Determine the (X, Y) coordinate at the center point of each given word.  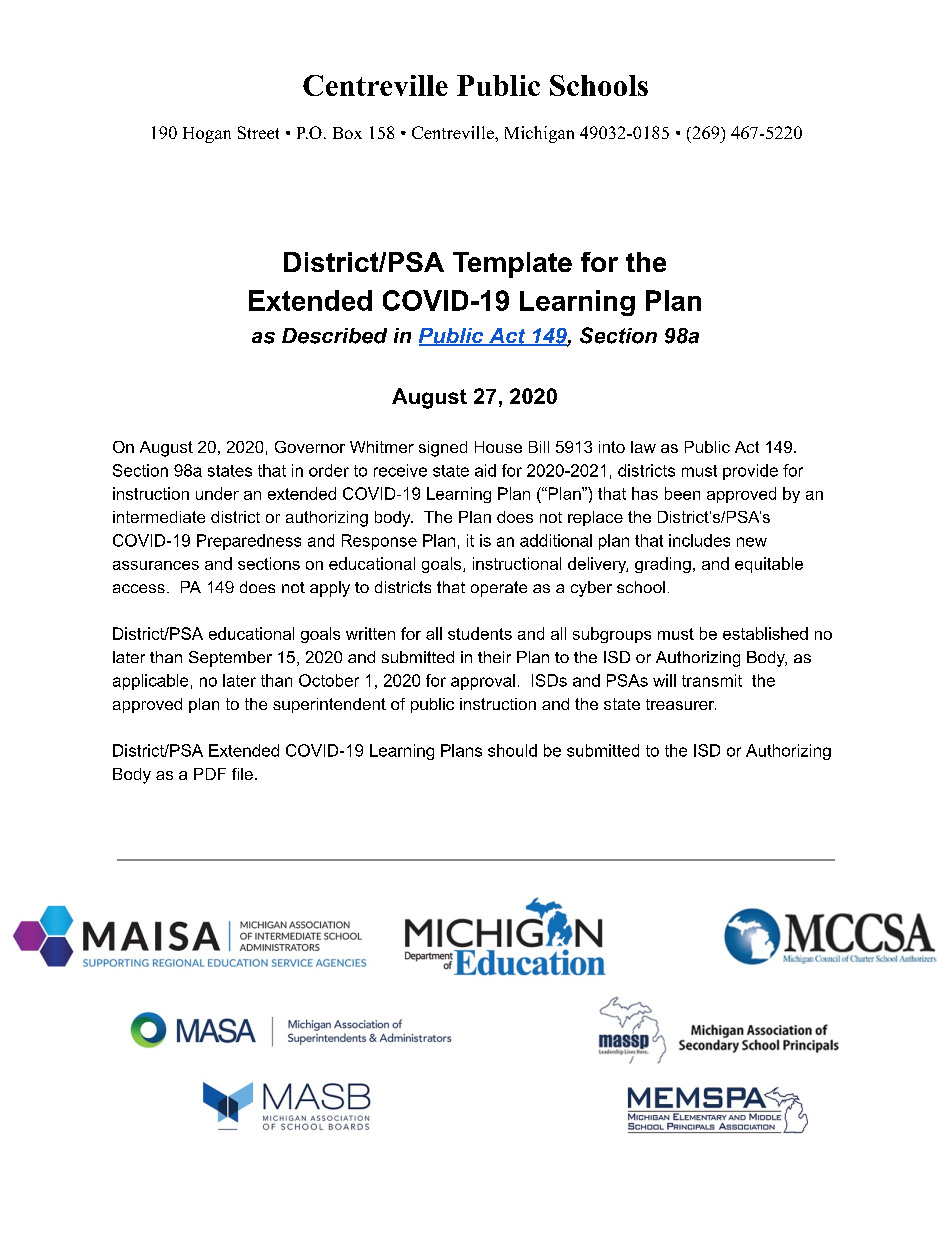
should (512, 750)
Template (512, 265)
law (643, 447)
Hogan (207, 135)
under (217, 493)
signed (443, 449)
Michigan (539, 134)
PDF (210, 774)
